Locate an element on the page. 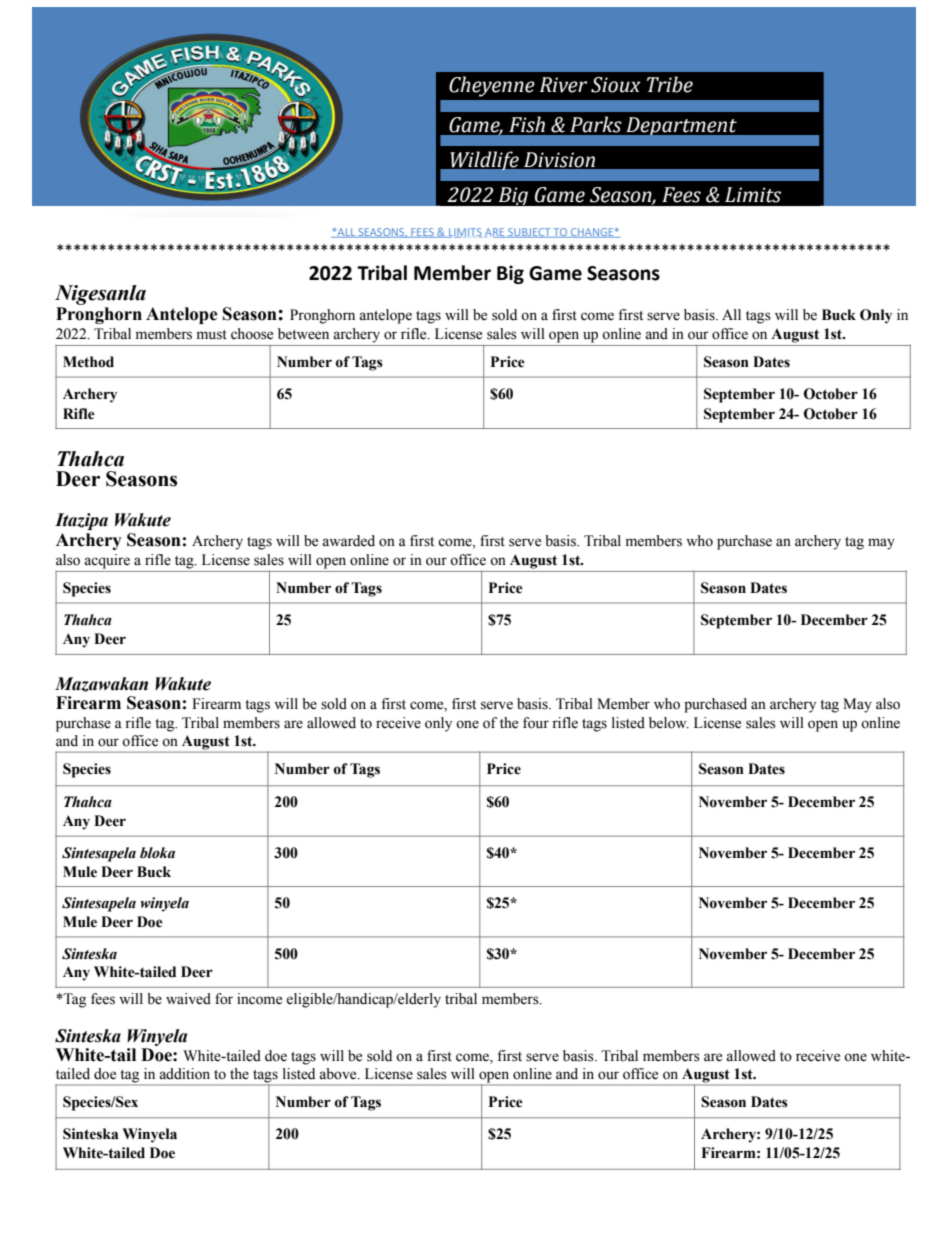 This page has width=952, height=1233. addition is located at coordinates (184, 1074).
